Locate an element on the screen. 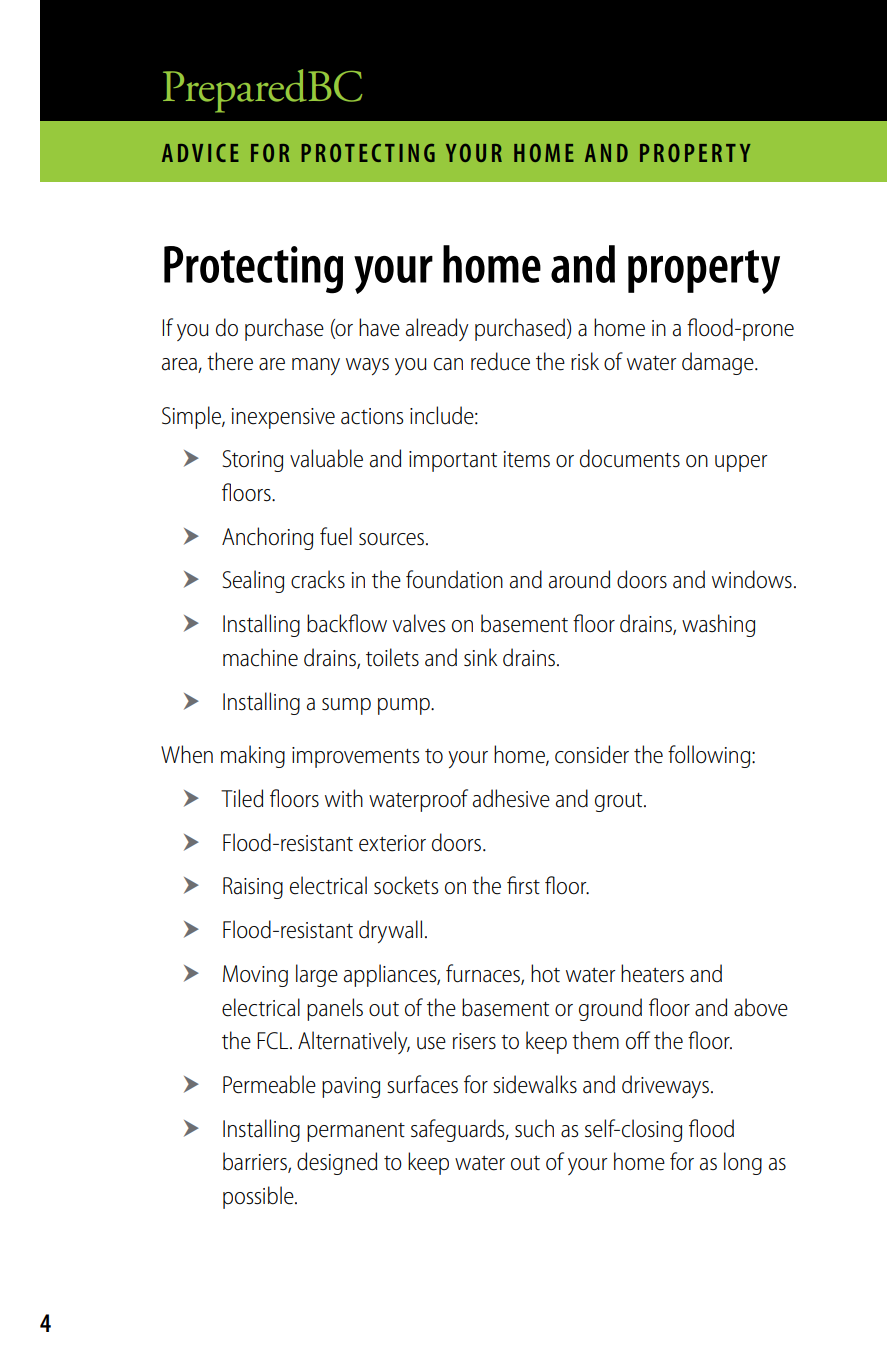 The height and width of the screenshot is (1372, 887). washing is located at coordinates (718, 625).
